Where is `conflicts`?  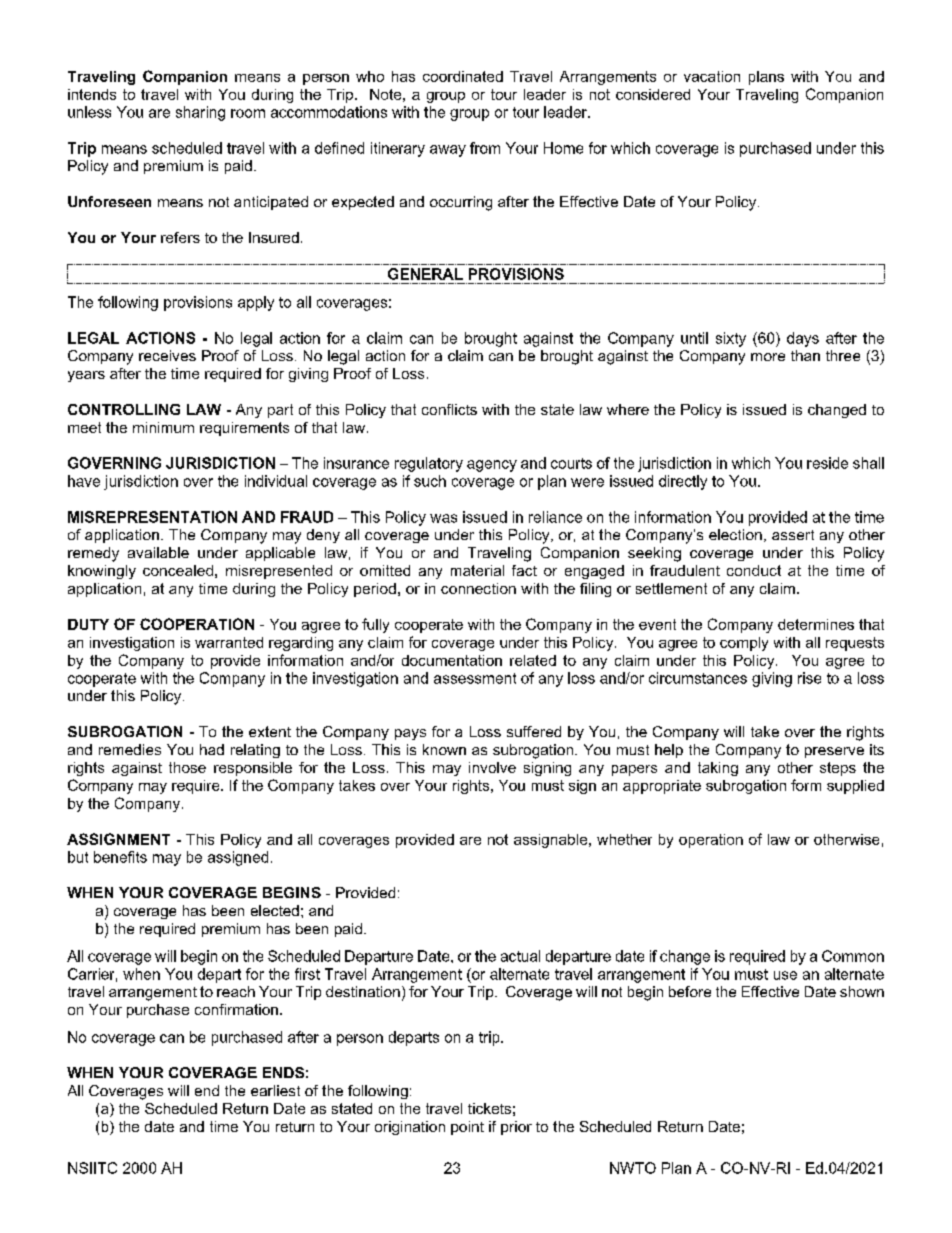
conflicts is located at coordinates (449, 409).
